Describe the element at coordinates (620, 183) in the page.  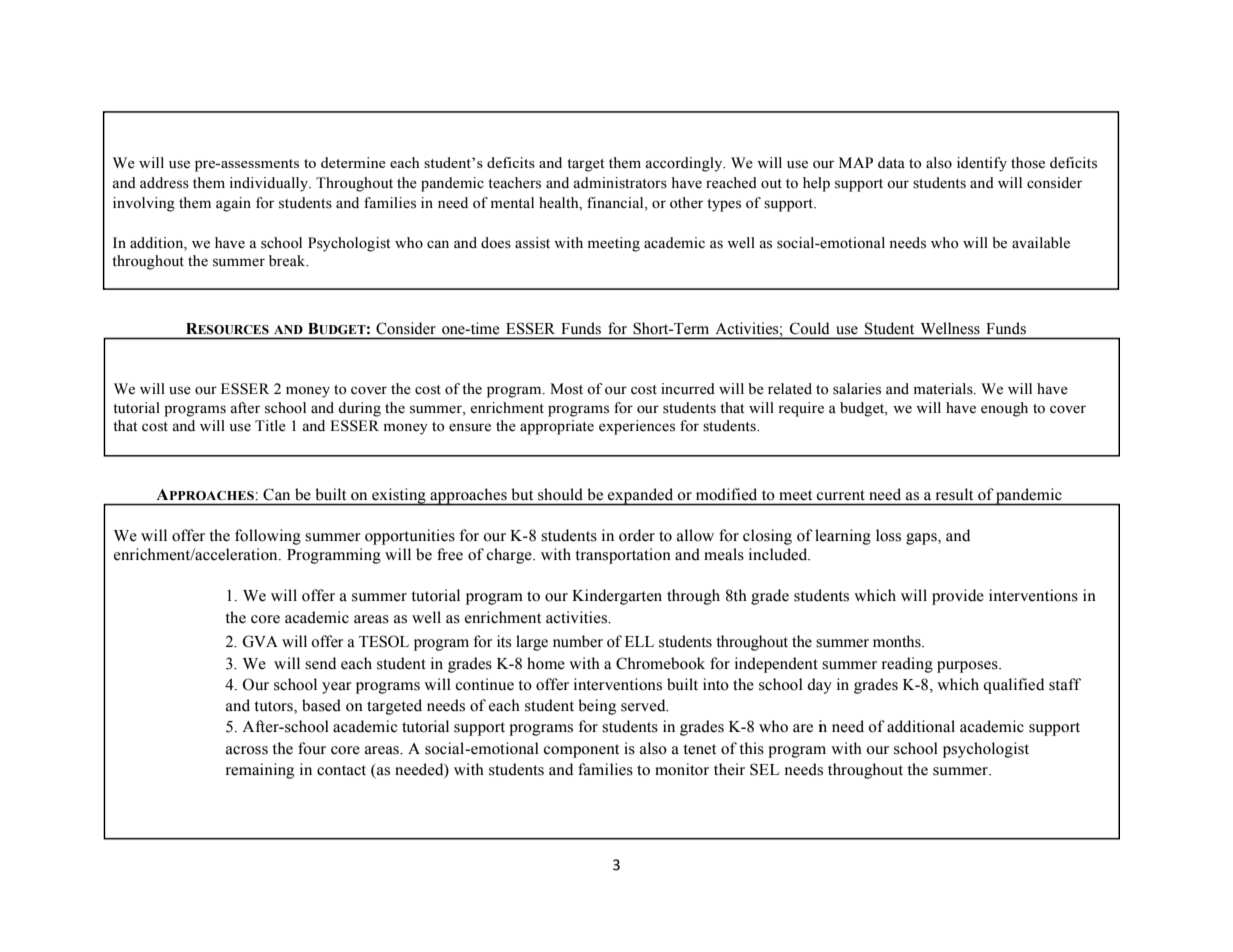
I see `administrators` at that location.
